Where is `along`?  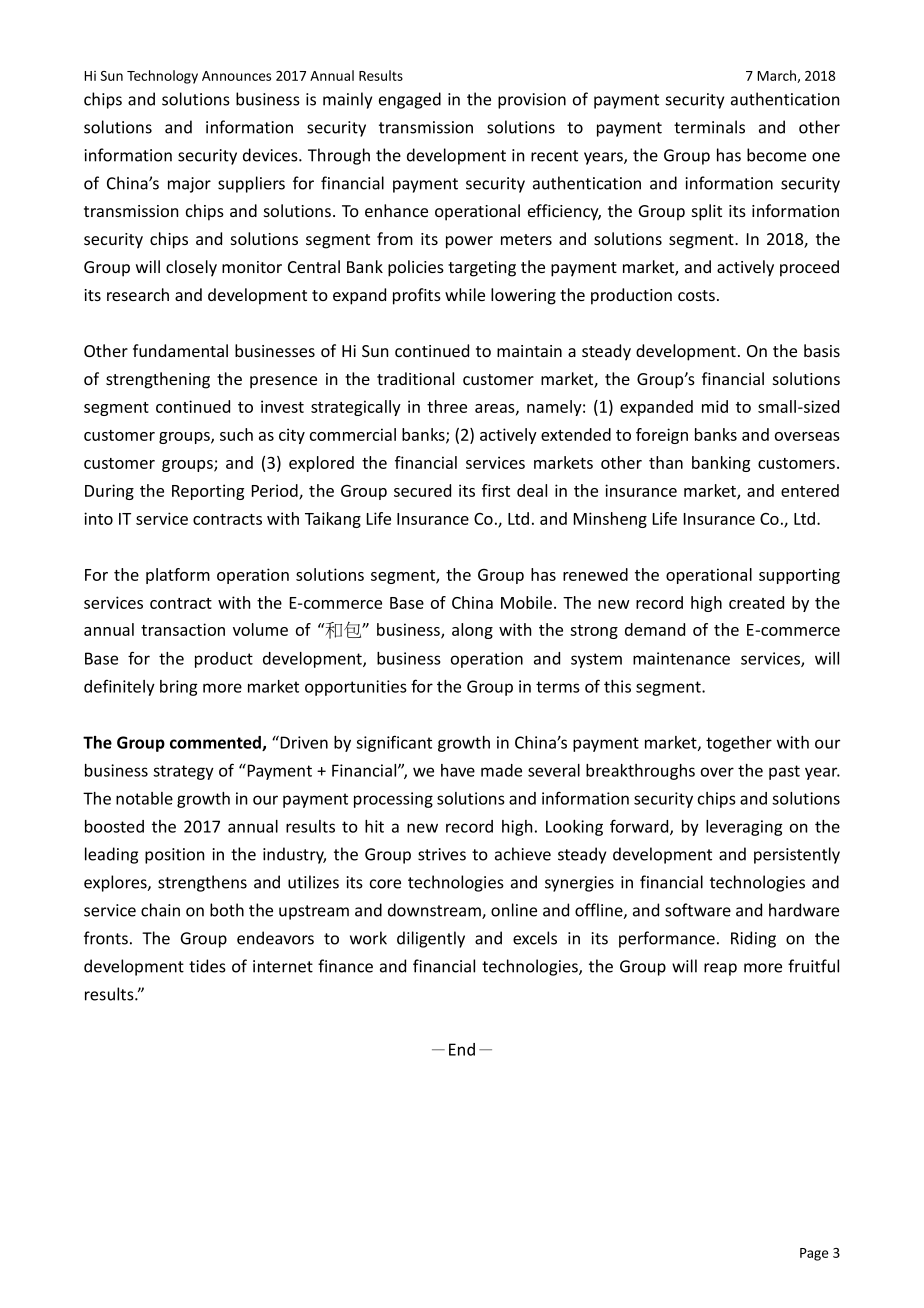 along is located at coordinates (472, 631).
